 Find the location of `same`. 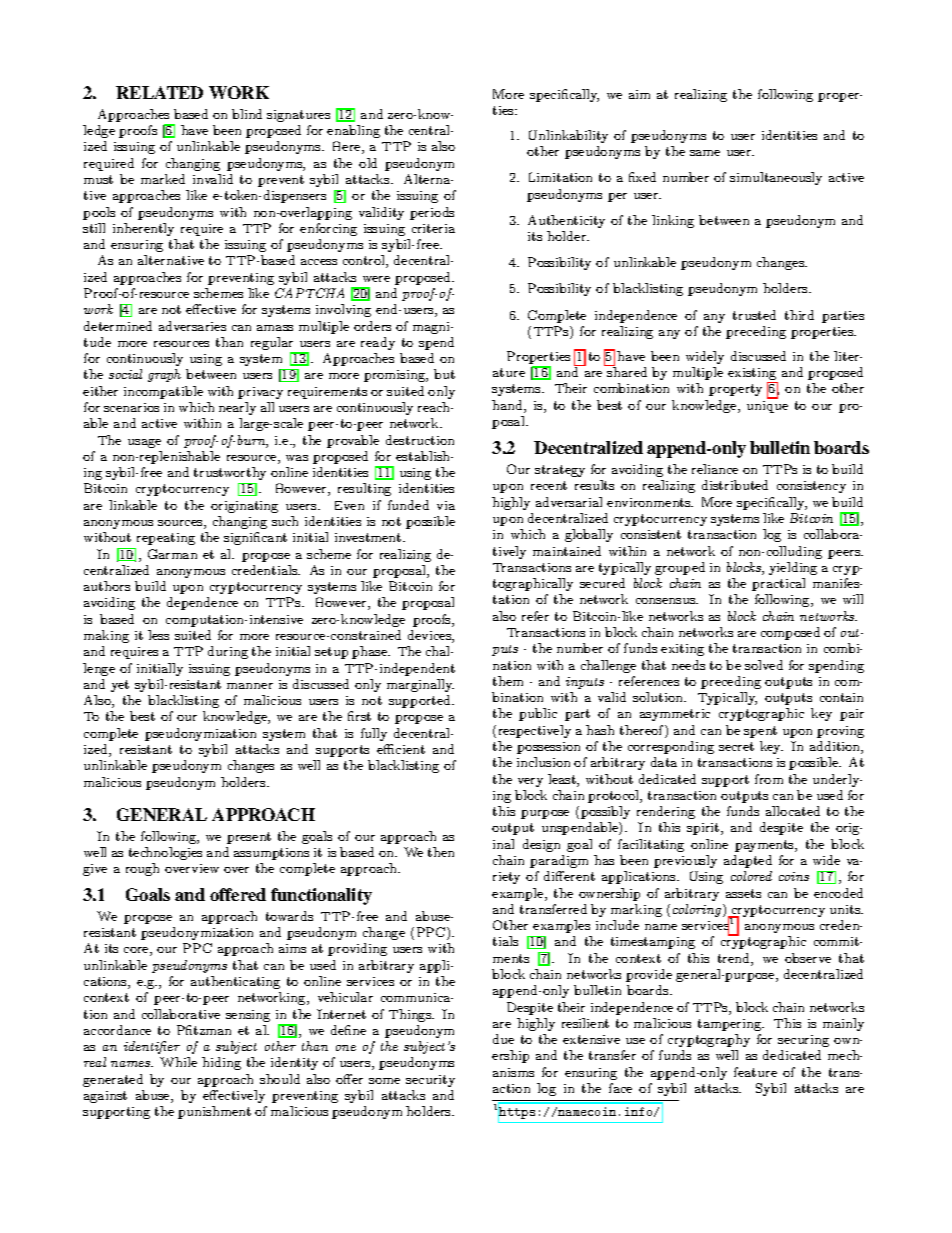

same is located at coordinates (705, 153).
